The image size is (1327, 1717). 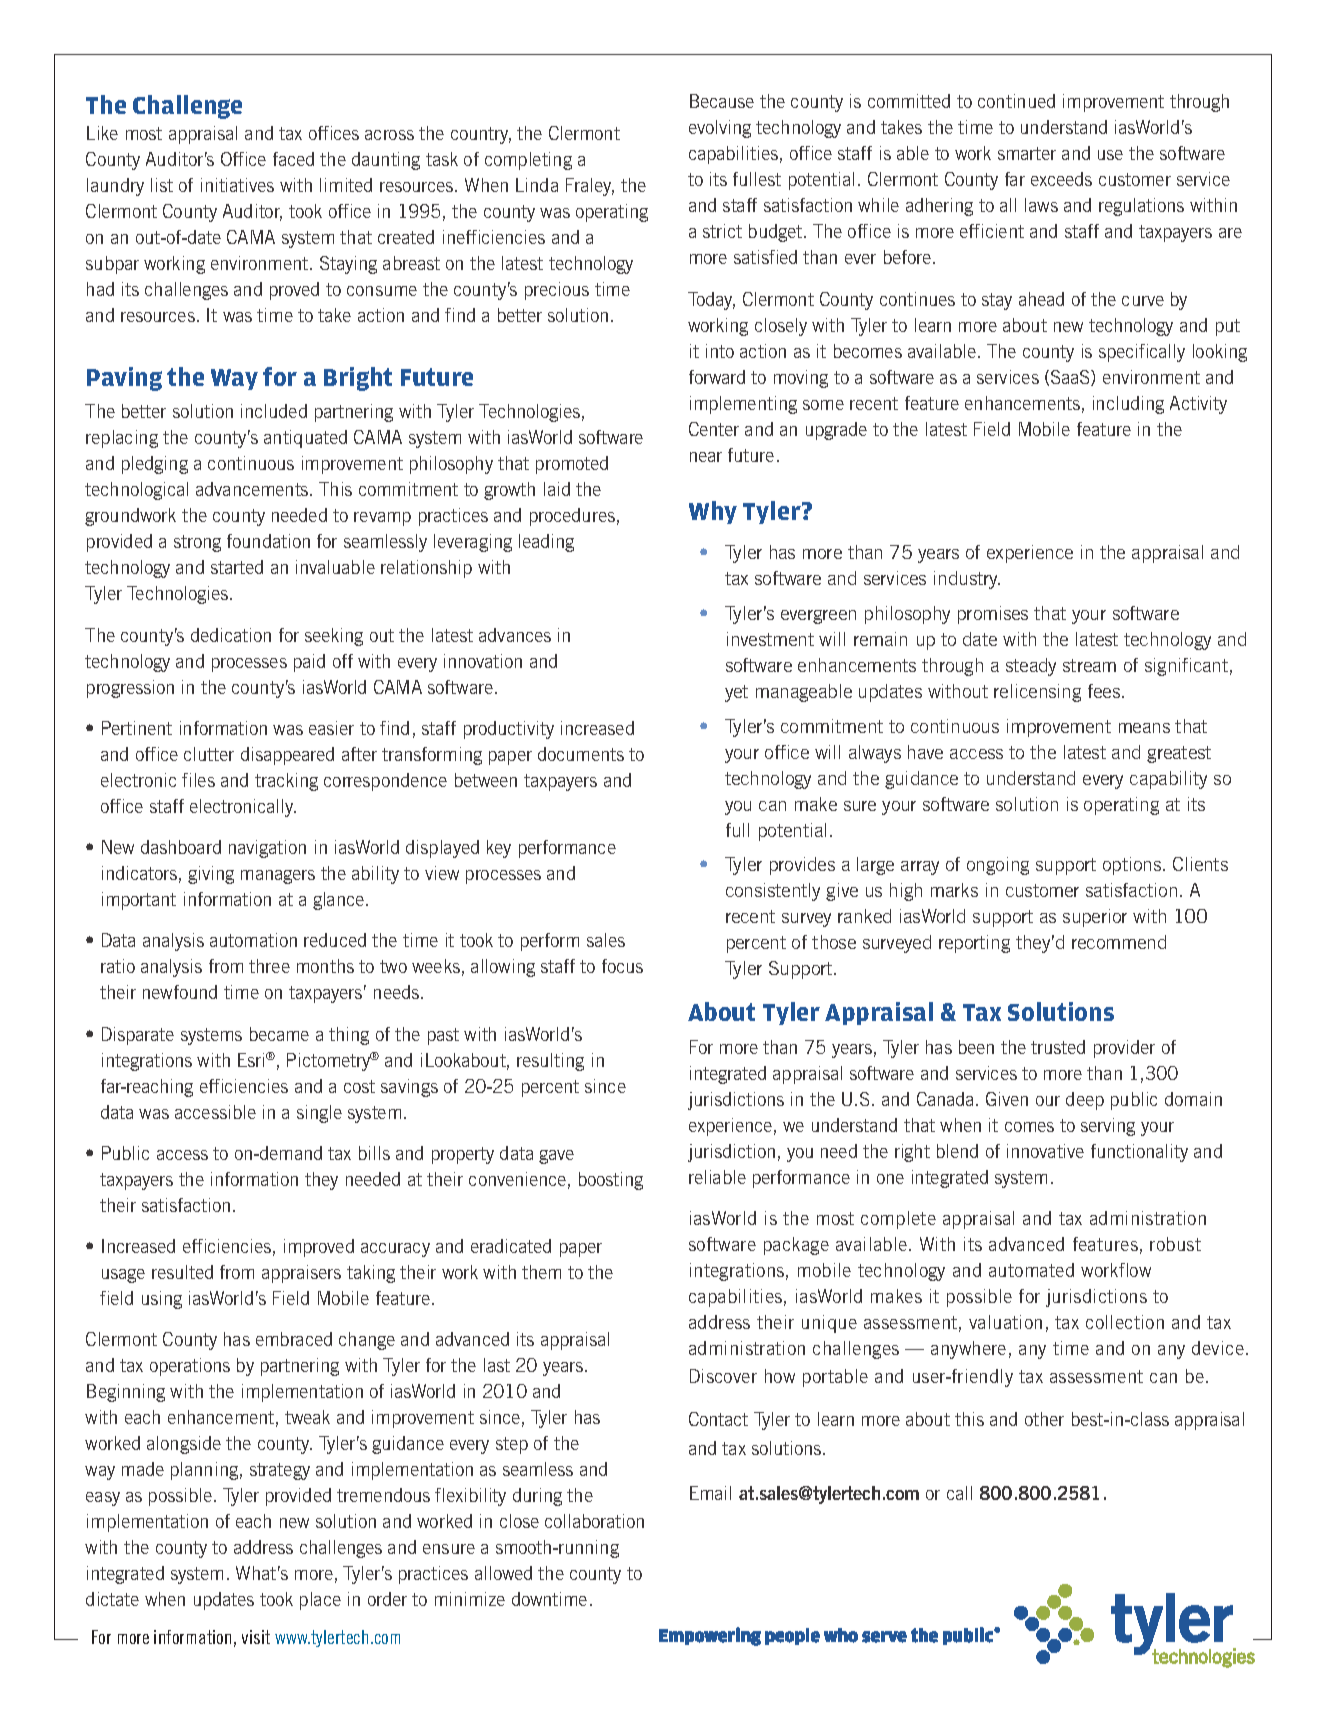 I want to click on initiatives, so click(x=237, y=185).
